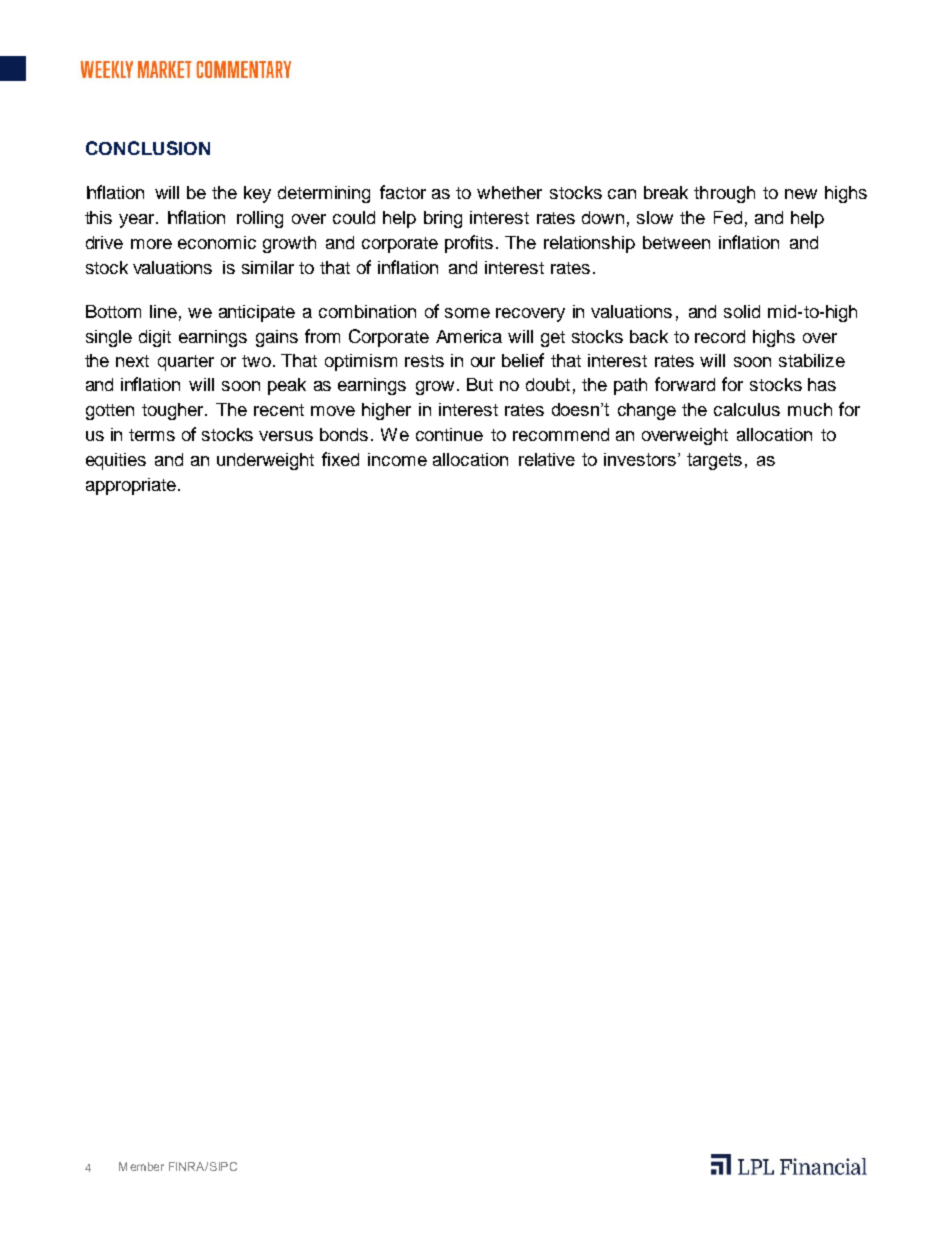  I want to click on relative, so click(547, 459).
